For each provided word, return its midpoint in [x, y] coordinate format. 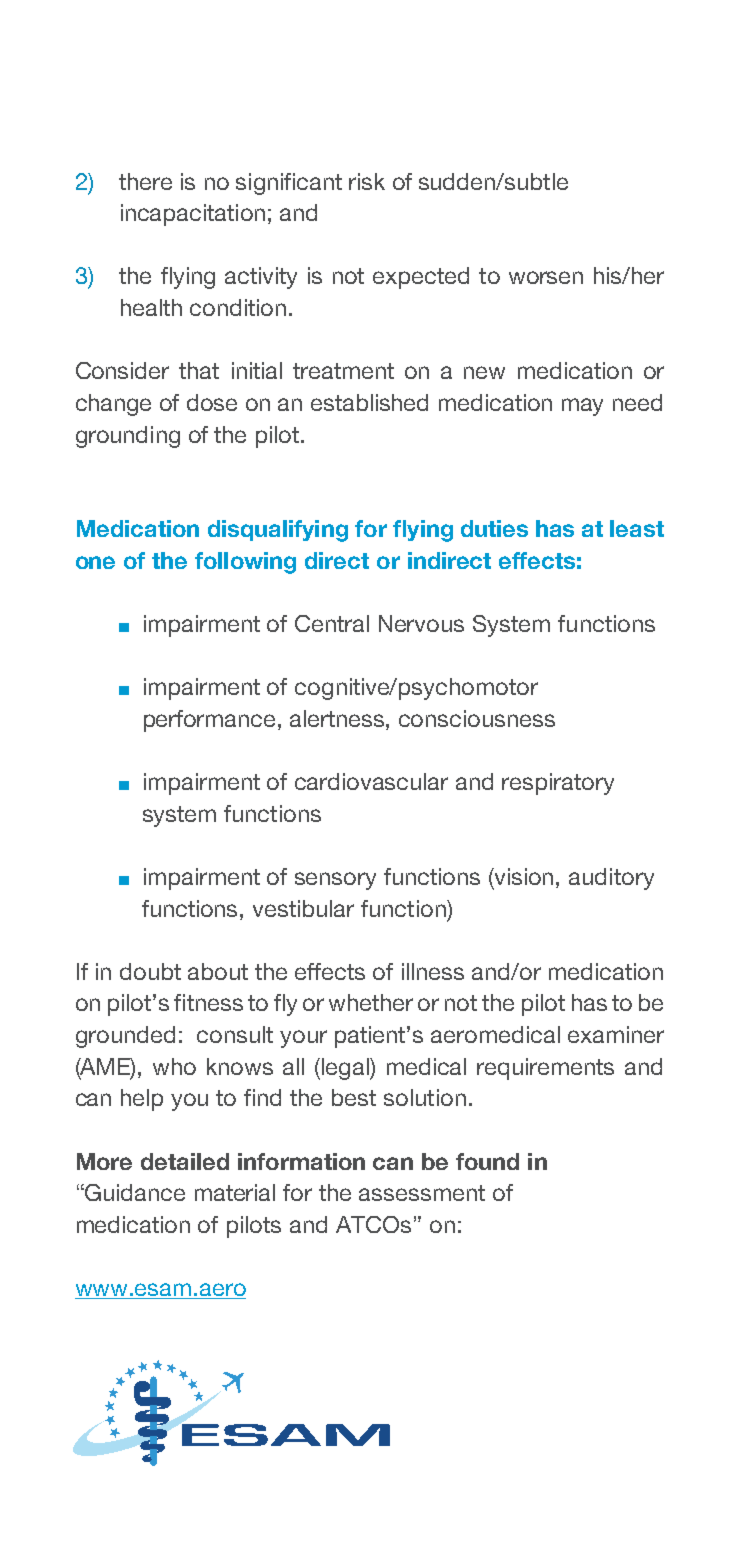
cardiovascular [371, 781]
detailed [185, 1161]
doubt [150, 971]
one [95, 562]
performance [211, 721]
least [637, 528]
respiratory [558, 784]
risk [367, 181]
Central [332, 623]
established [369, 402]
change [113, 405]
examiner [616, 1034]
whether [371, 1002]
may [582, 407]
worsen [546, 277]
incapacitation [193, 215]
